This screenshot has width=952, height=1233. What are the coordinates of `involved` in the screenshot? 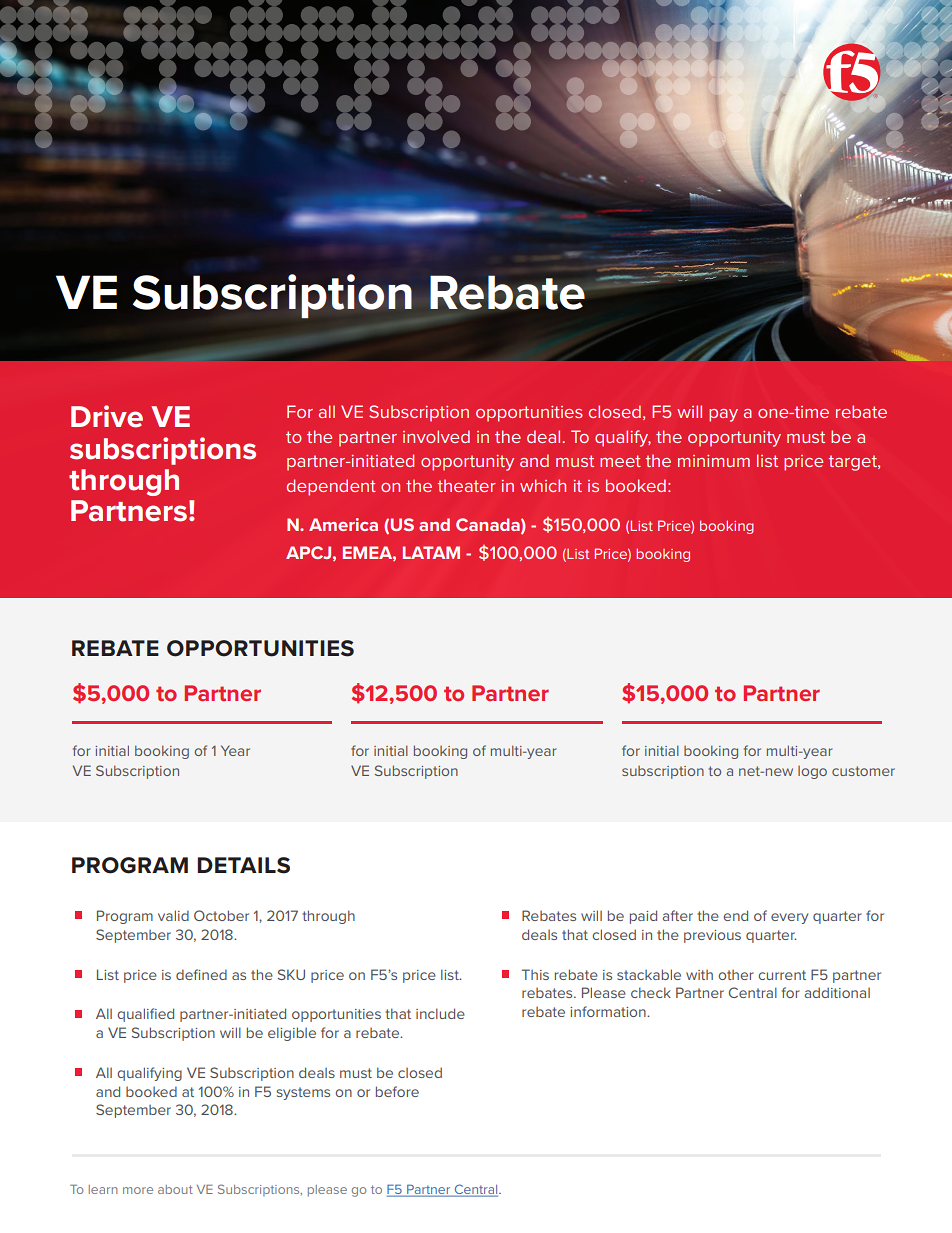 It's located at (436, 436).
